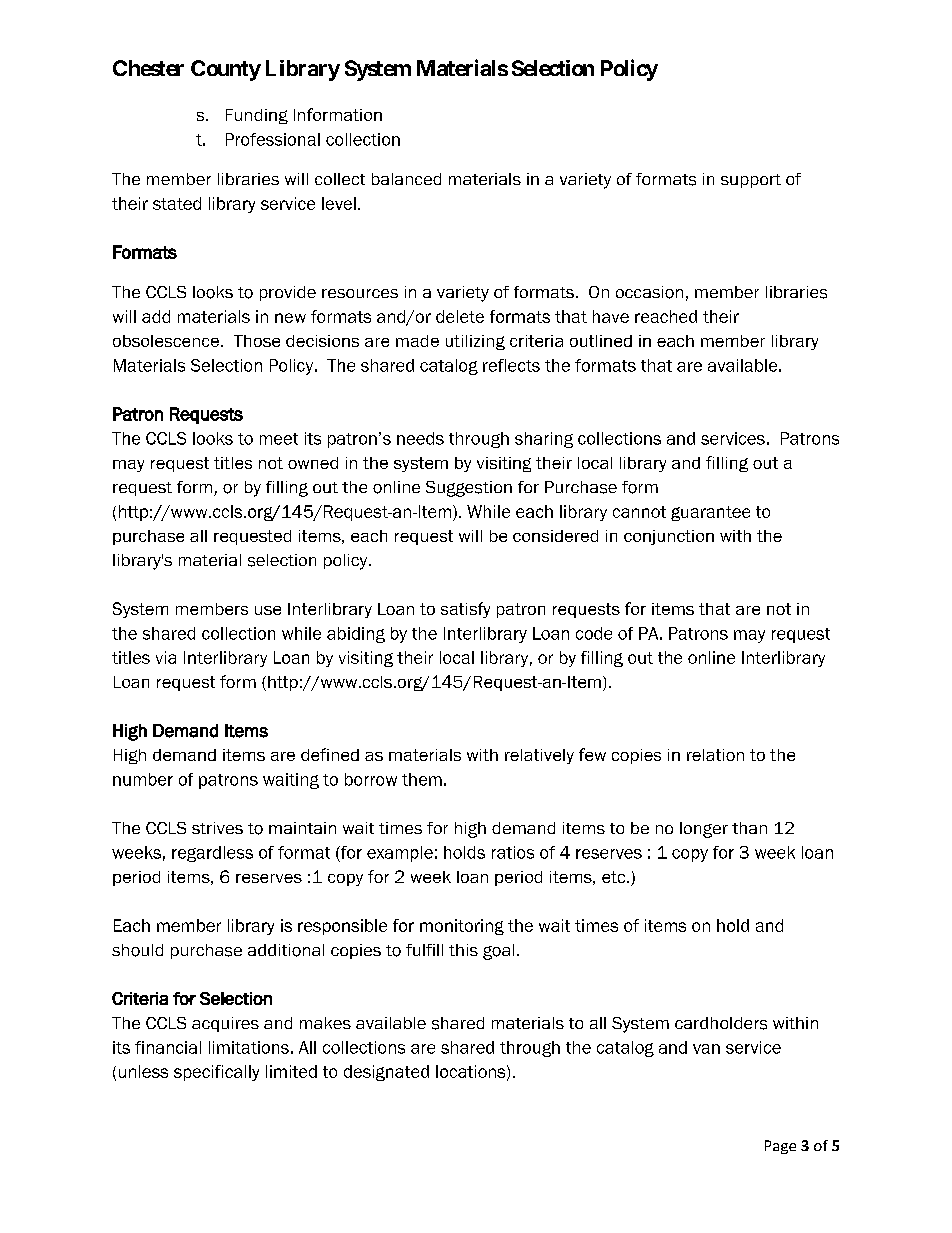 This screenshot has width=952, height=1233. Describe the element at coordinates (268, 610) in the screenshot. I see `use` at that location.
